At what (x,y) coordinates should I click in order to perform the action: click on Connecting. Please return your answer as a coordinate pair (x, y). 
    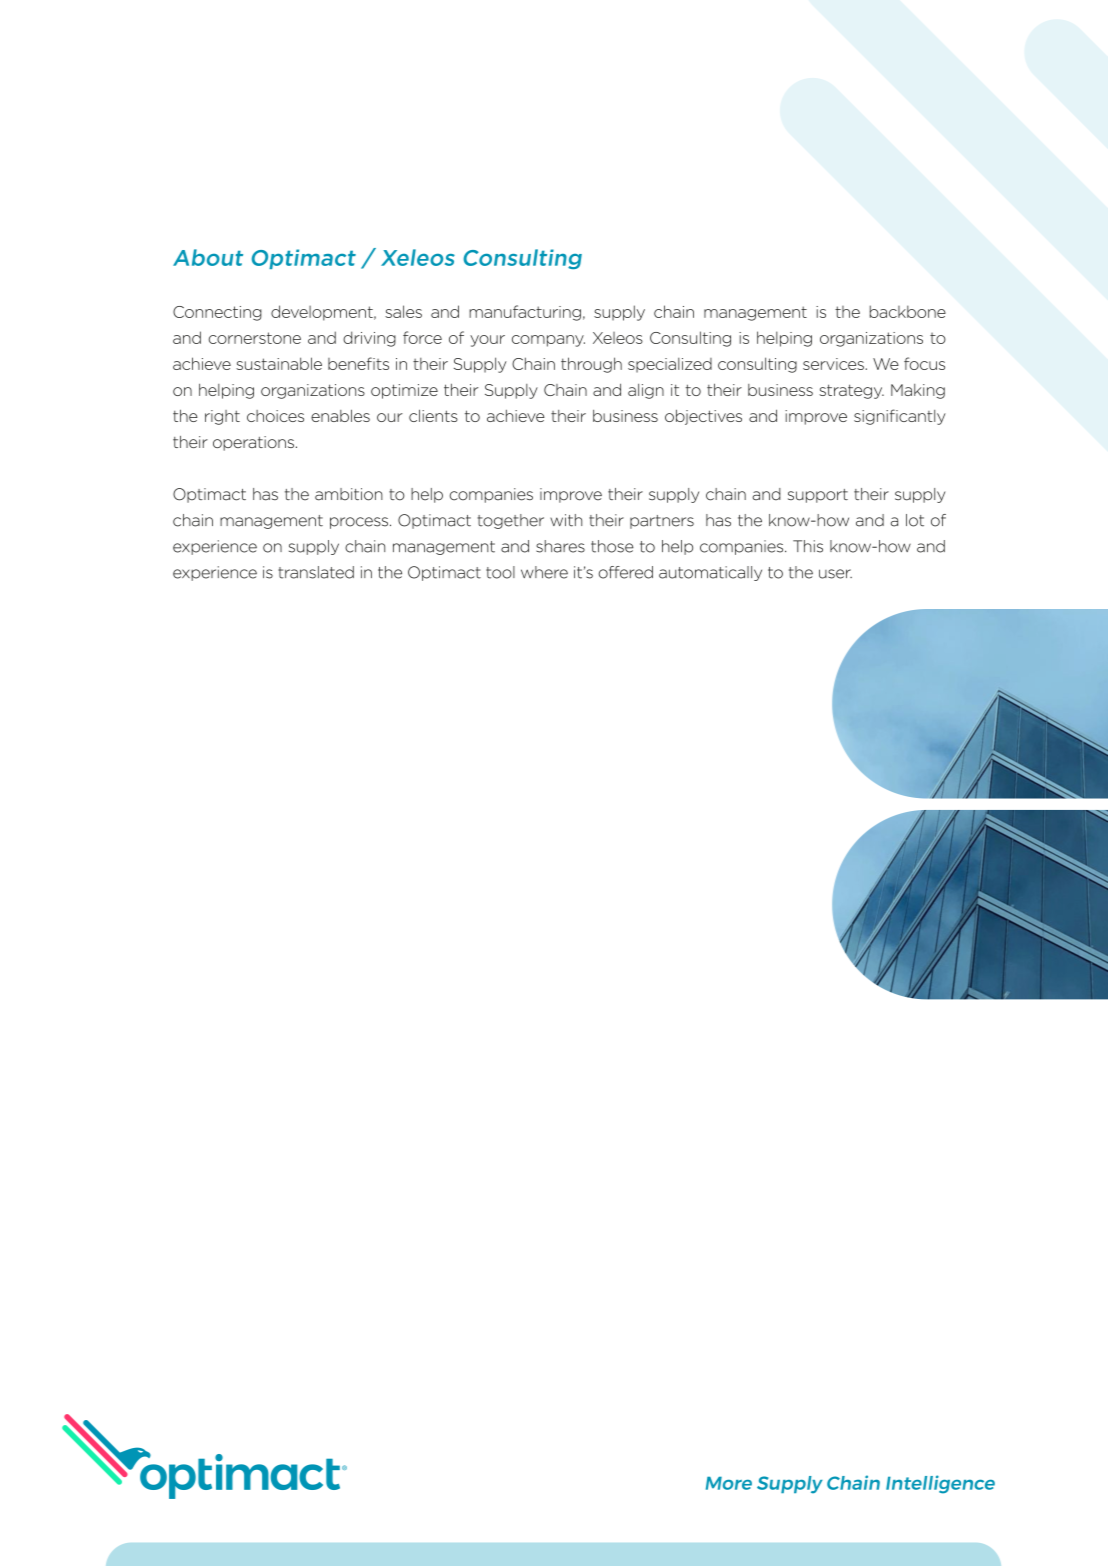
    Looking at the image, I should click on (217, 313).
